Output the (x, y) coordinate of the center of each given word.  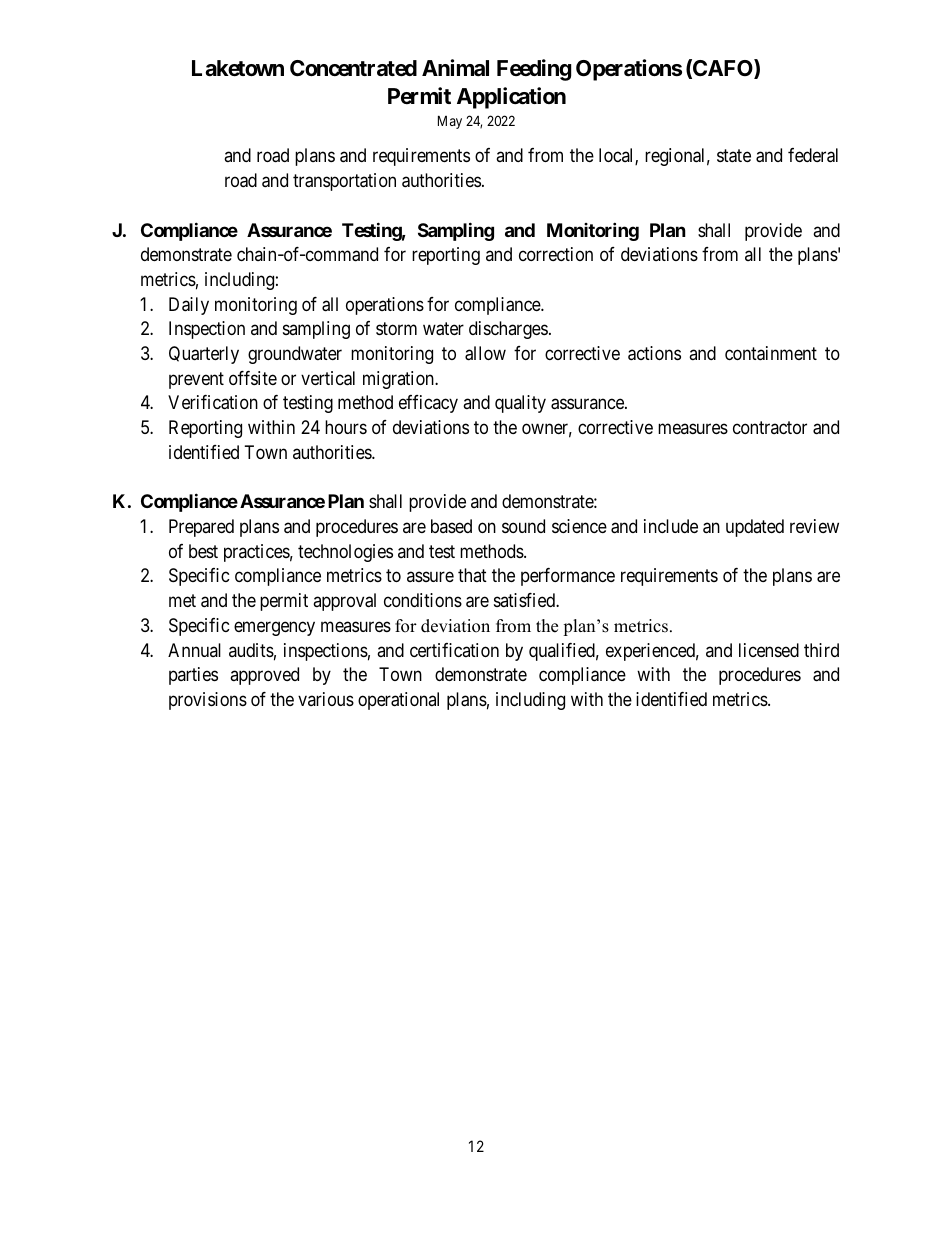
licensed (769, 650)
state (734, 156)
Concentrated (353, 68)
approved (264, 676)
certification (454, 650)
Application (511, 98)
